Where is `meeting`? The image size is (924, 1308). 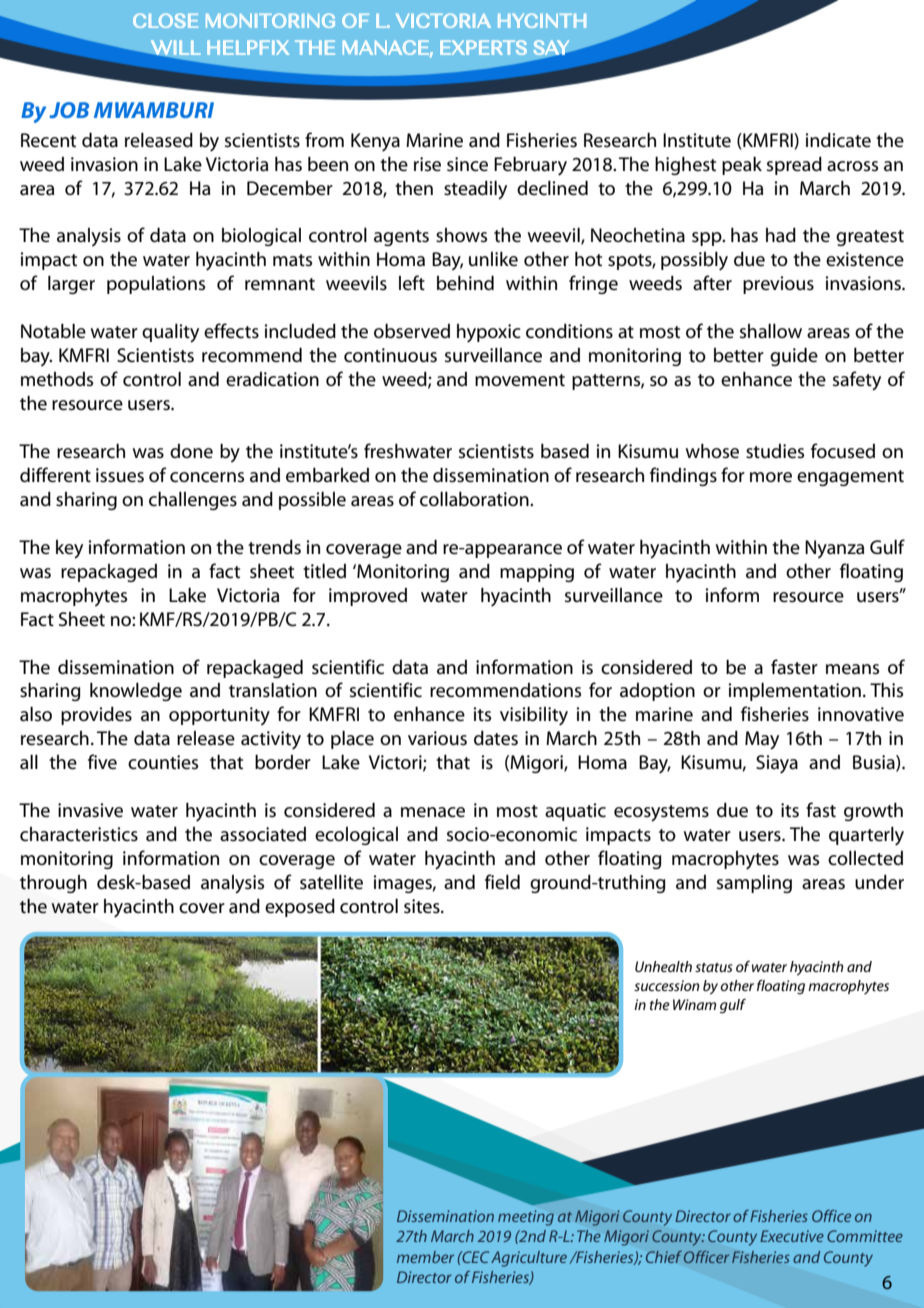 meeting is located at coordinates (526, 1218).
